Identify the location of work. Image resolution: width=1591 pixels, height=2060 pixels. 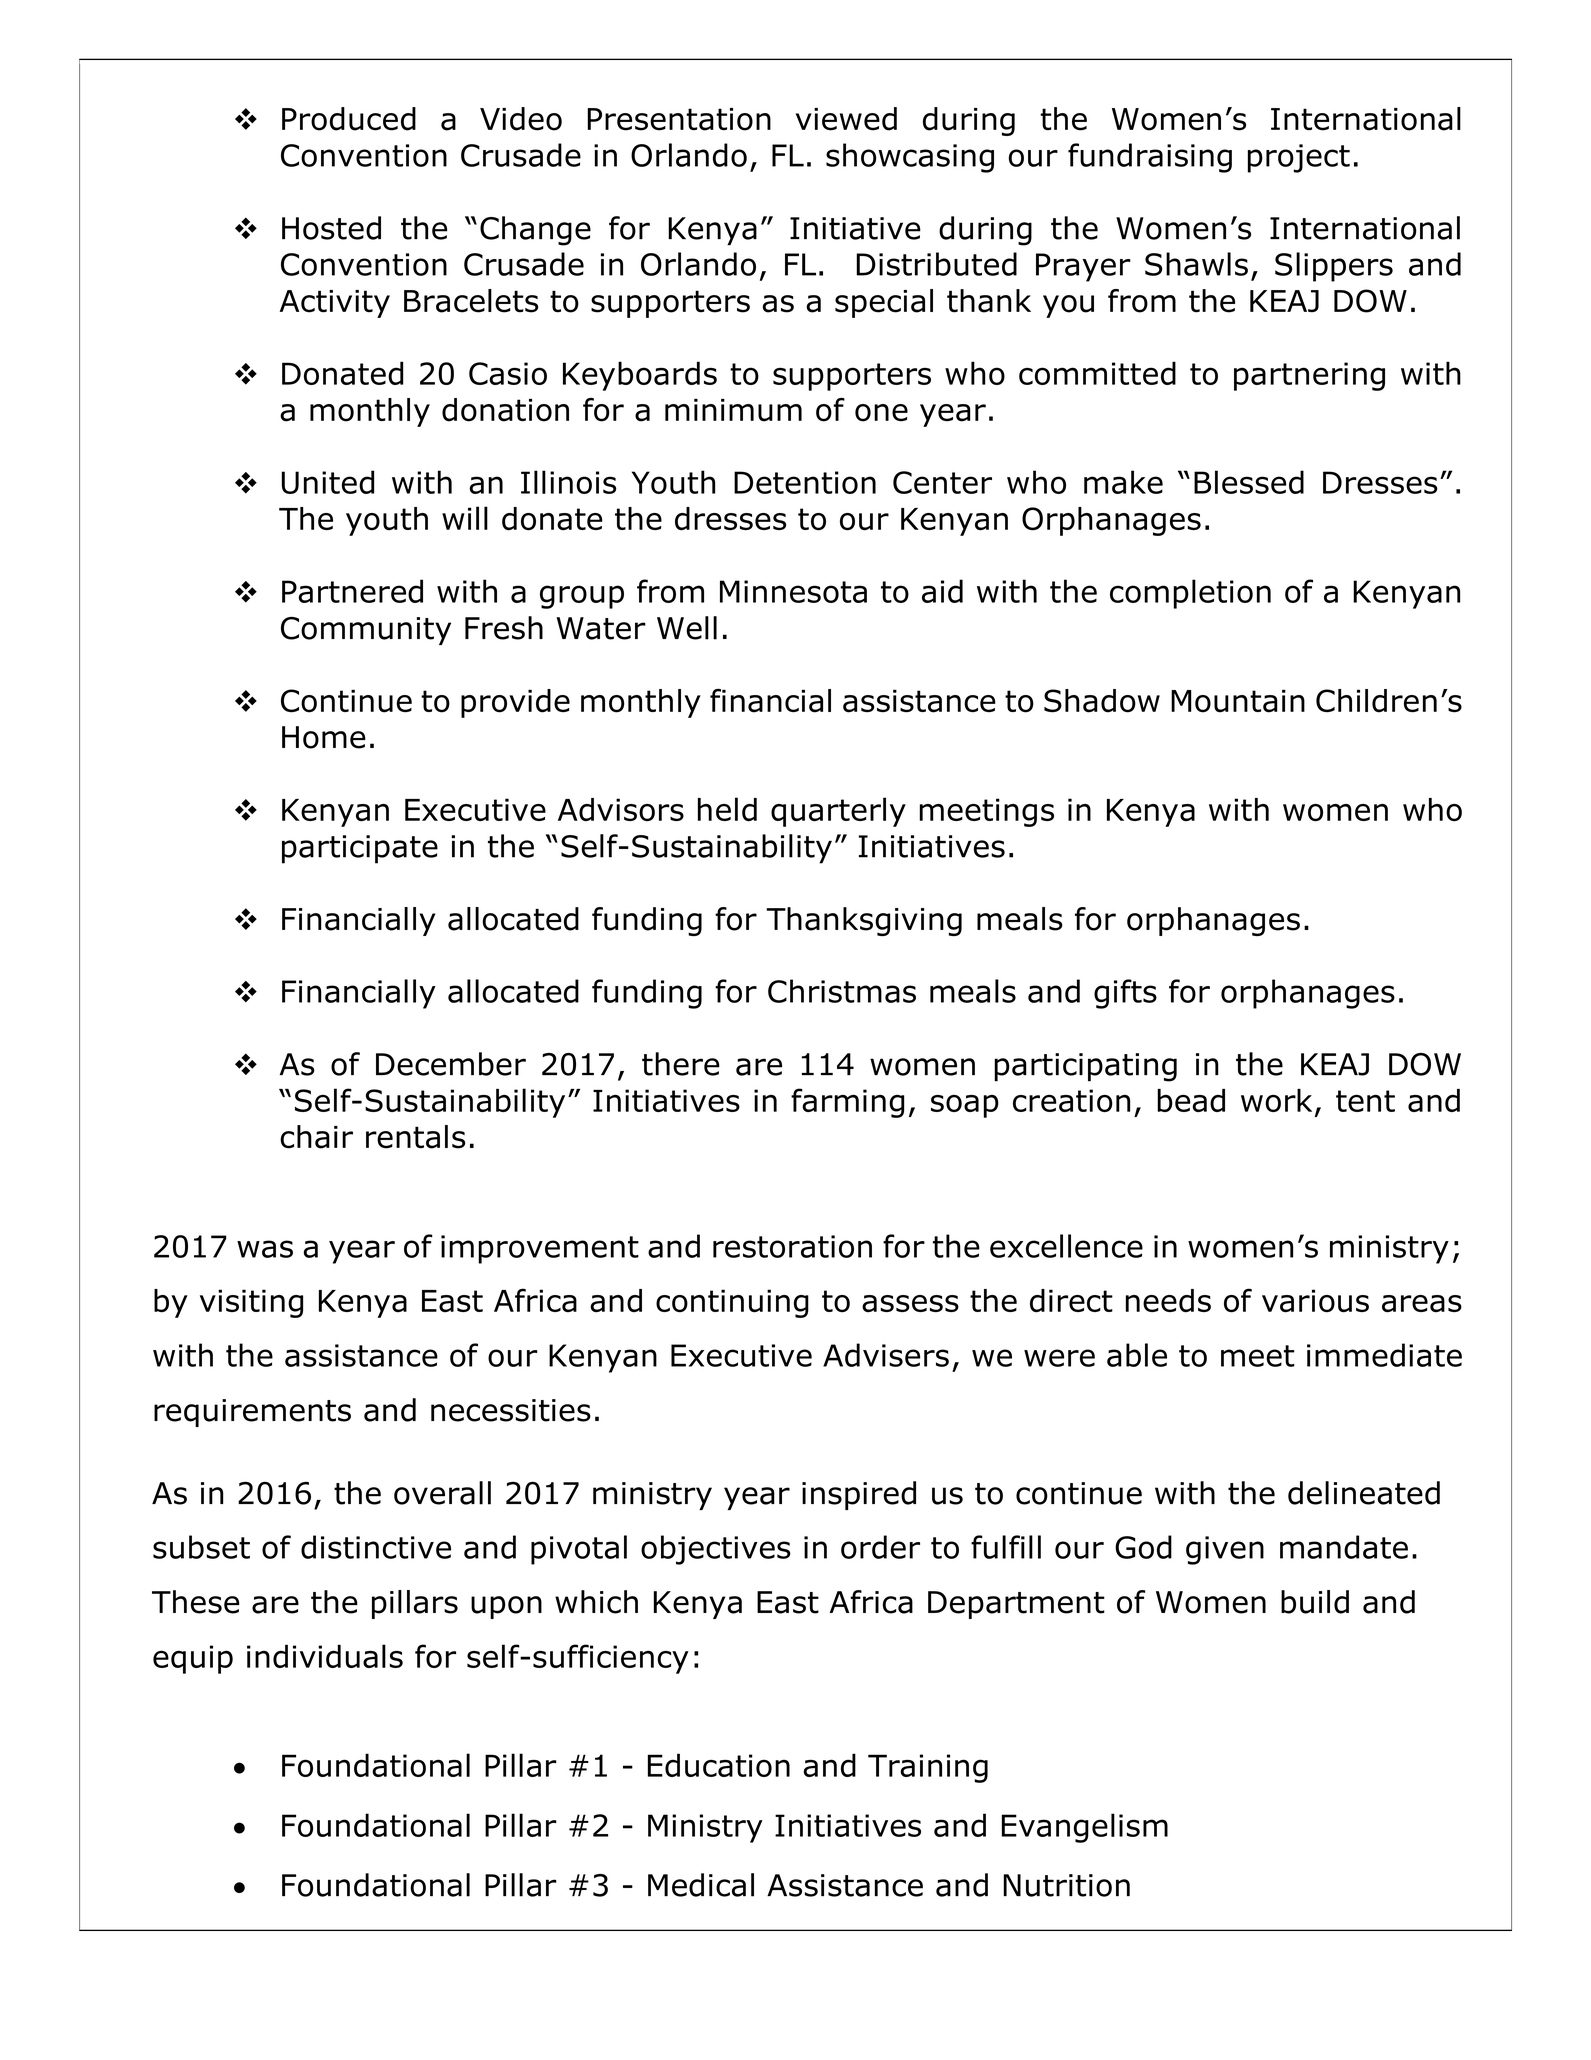
(1276, 1100).
